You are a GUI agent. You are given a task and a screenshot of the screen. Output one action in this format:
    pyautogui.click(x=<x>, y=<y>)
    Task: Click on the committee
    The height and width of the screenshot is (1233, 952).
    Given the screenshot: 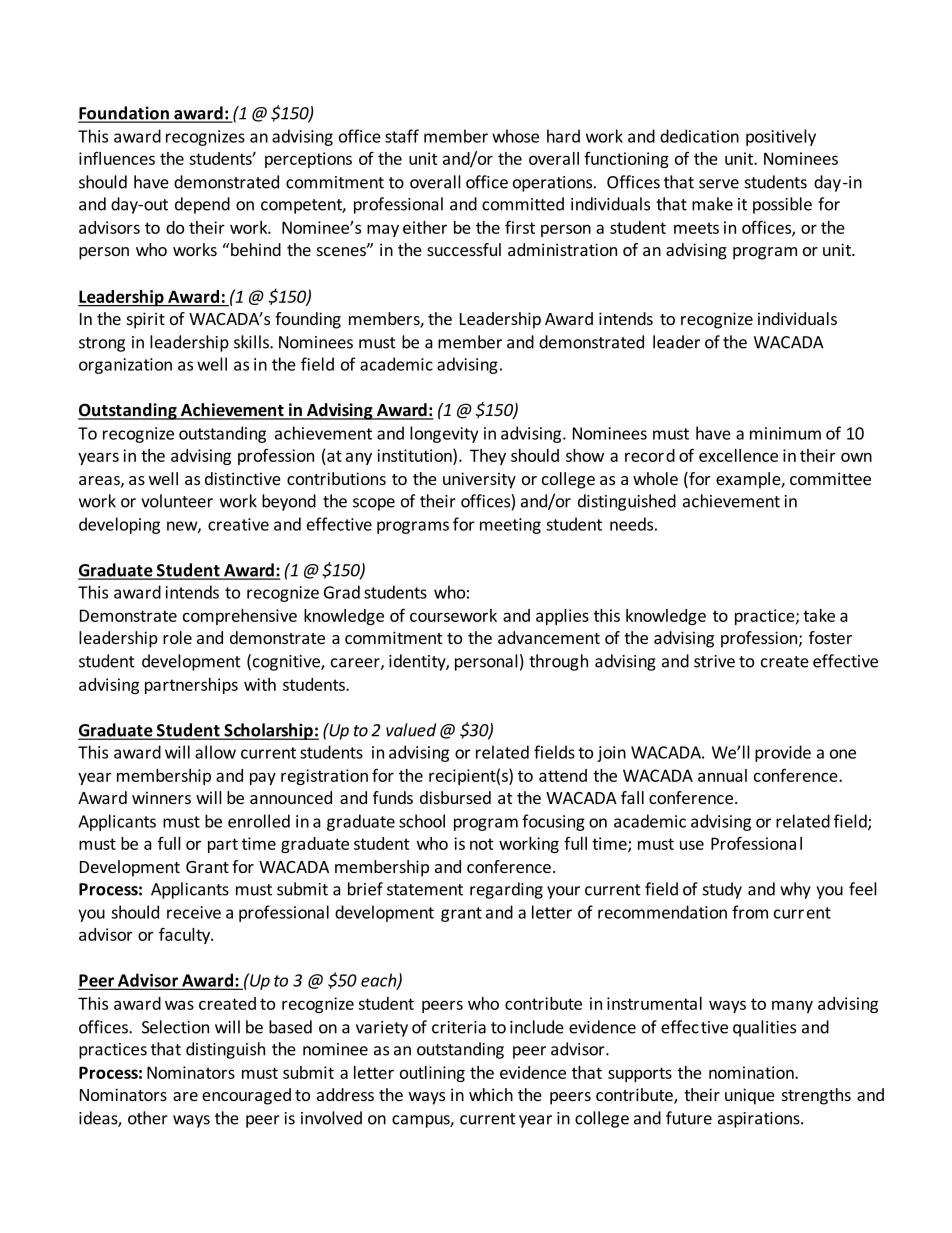 What is the action you would take?
    pyautogui.click(x=830, y=478)
